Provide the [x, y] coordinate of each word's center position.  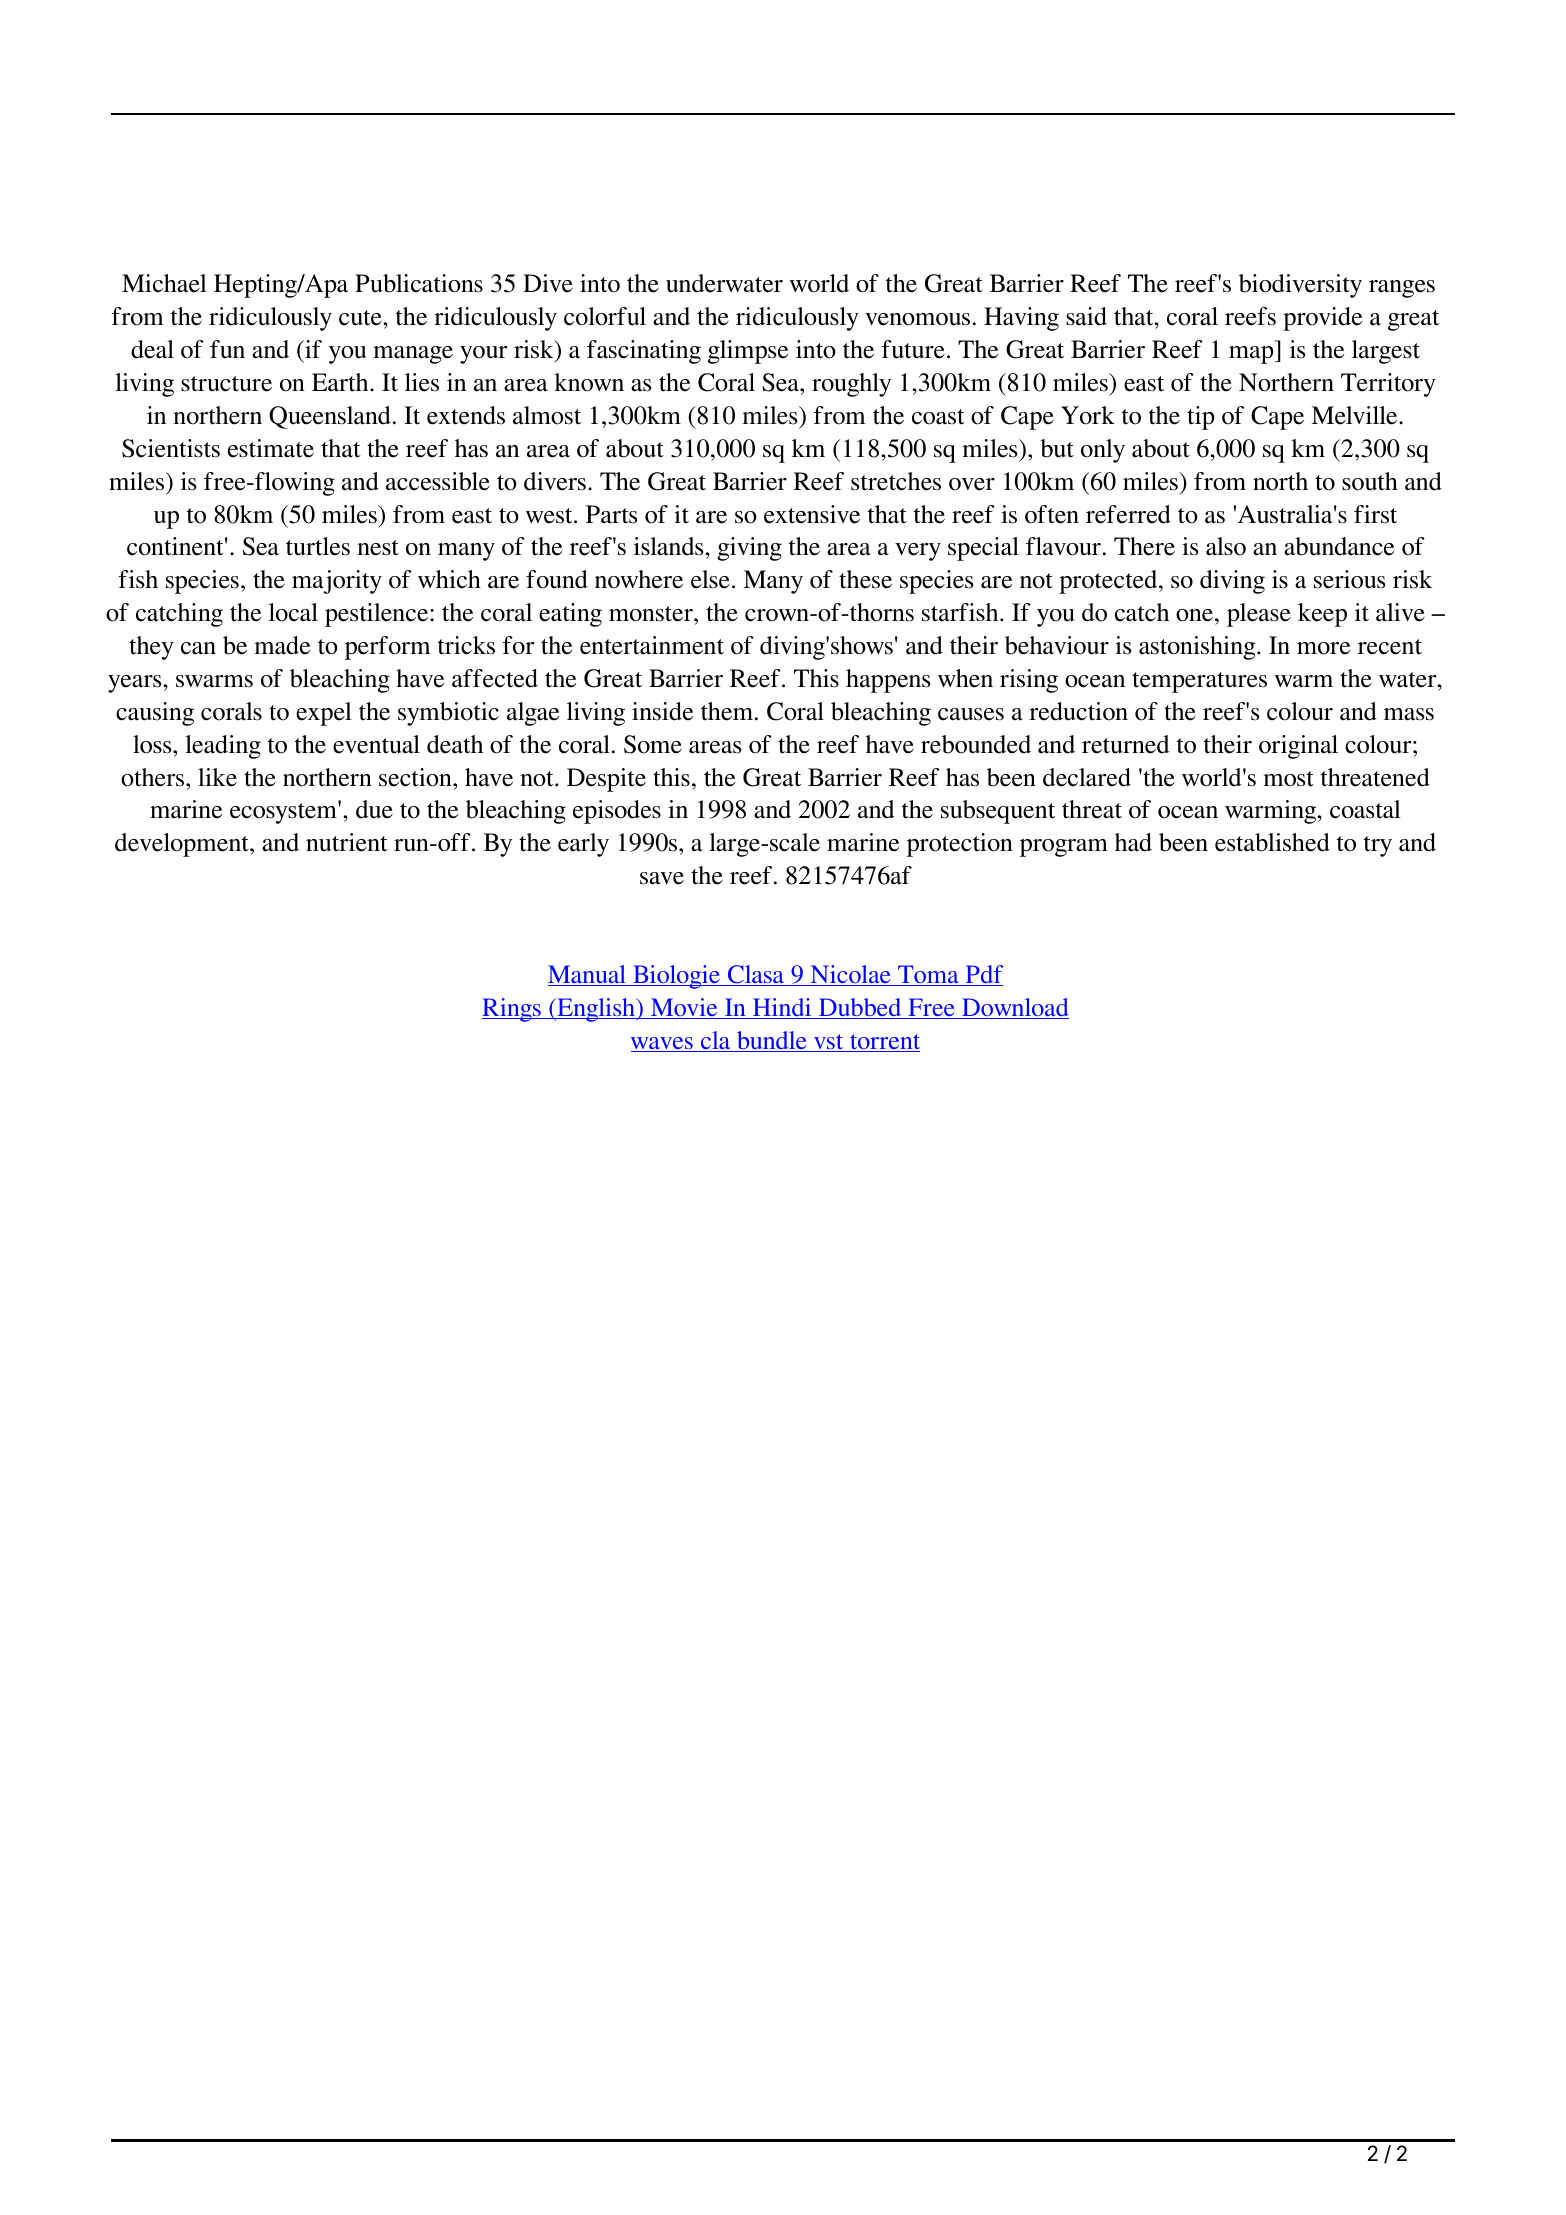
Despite [606, 780]
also [1226, 546]
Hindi [782, 1008]
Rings [512, 1010]
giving [749, 549]
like [217, 777]
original [1298, 747]
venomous [917, 319]
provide [1322, 319]
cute [361, 318]
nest [378, 548]
